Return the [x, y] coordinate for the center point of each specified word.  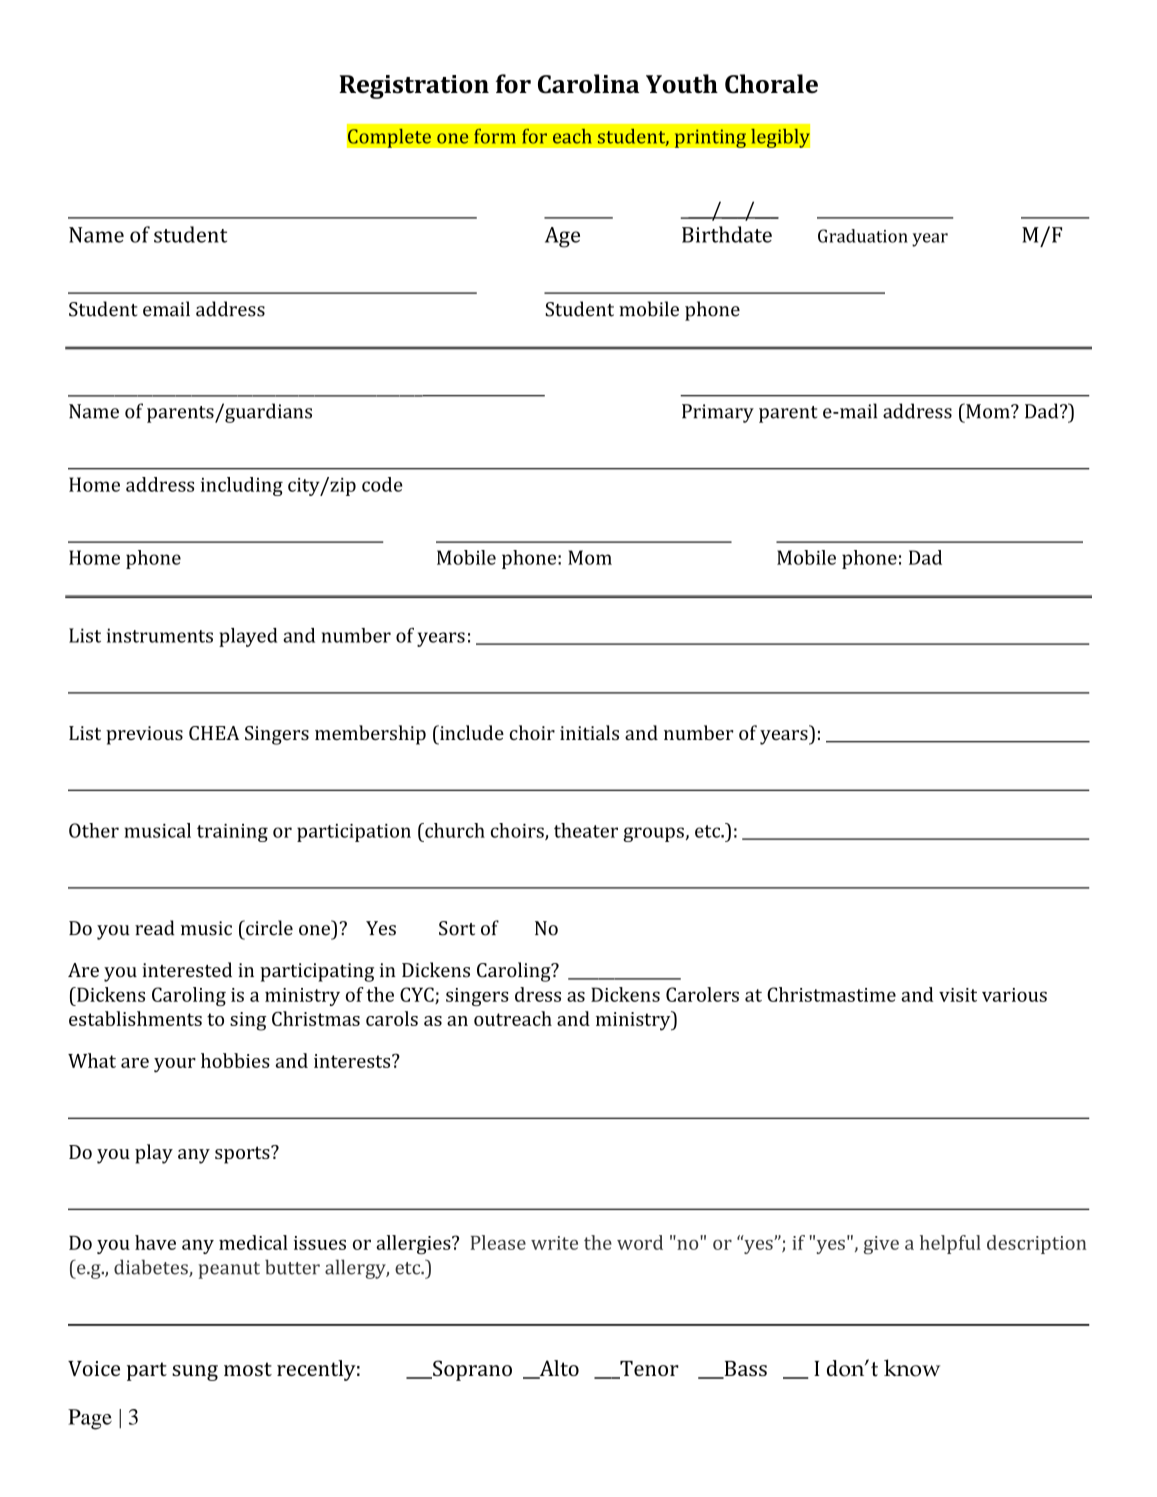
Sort [457, 928]
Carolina [588, 84]
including [242, 486]
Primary [718, 413]
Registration [414, 87]
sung [195, 1373]
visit [958, 995]
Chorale [771, 84]
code [382, 484]
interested [187, 970]
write [554, 1243]
